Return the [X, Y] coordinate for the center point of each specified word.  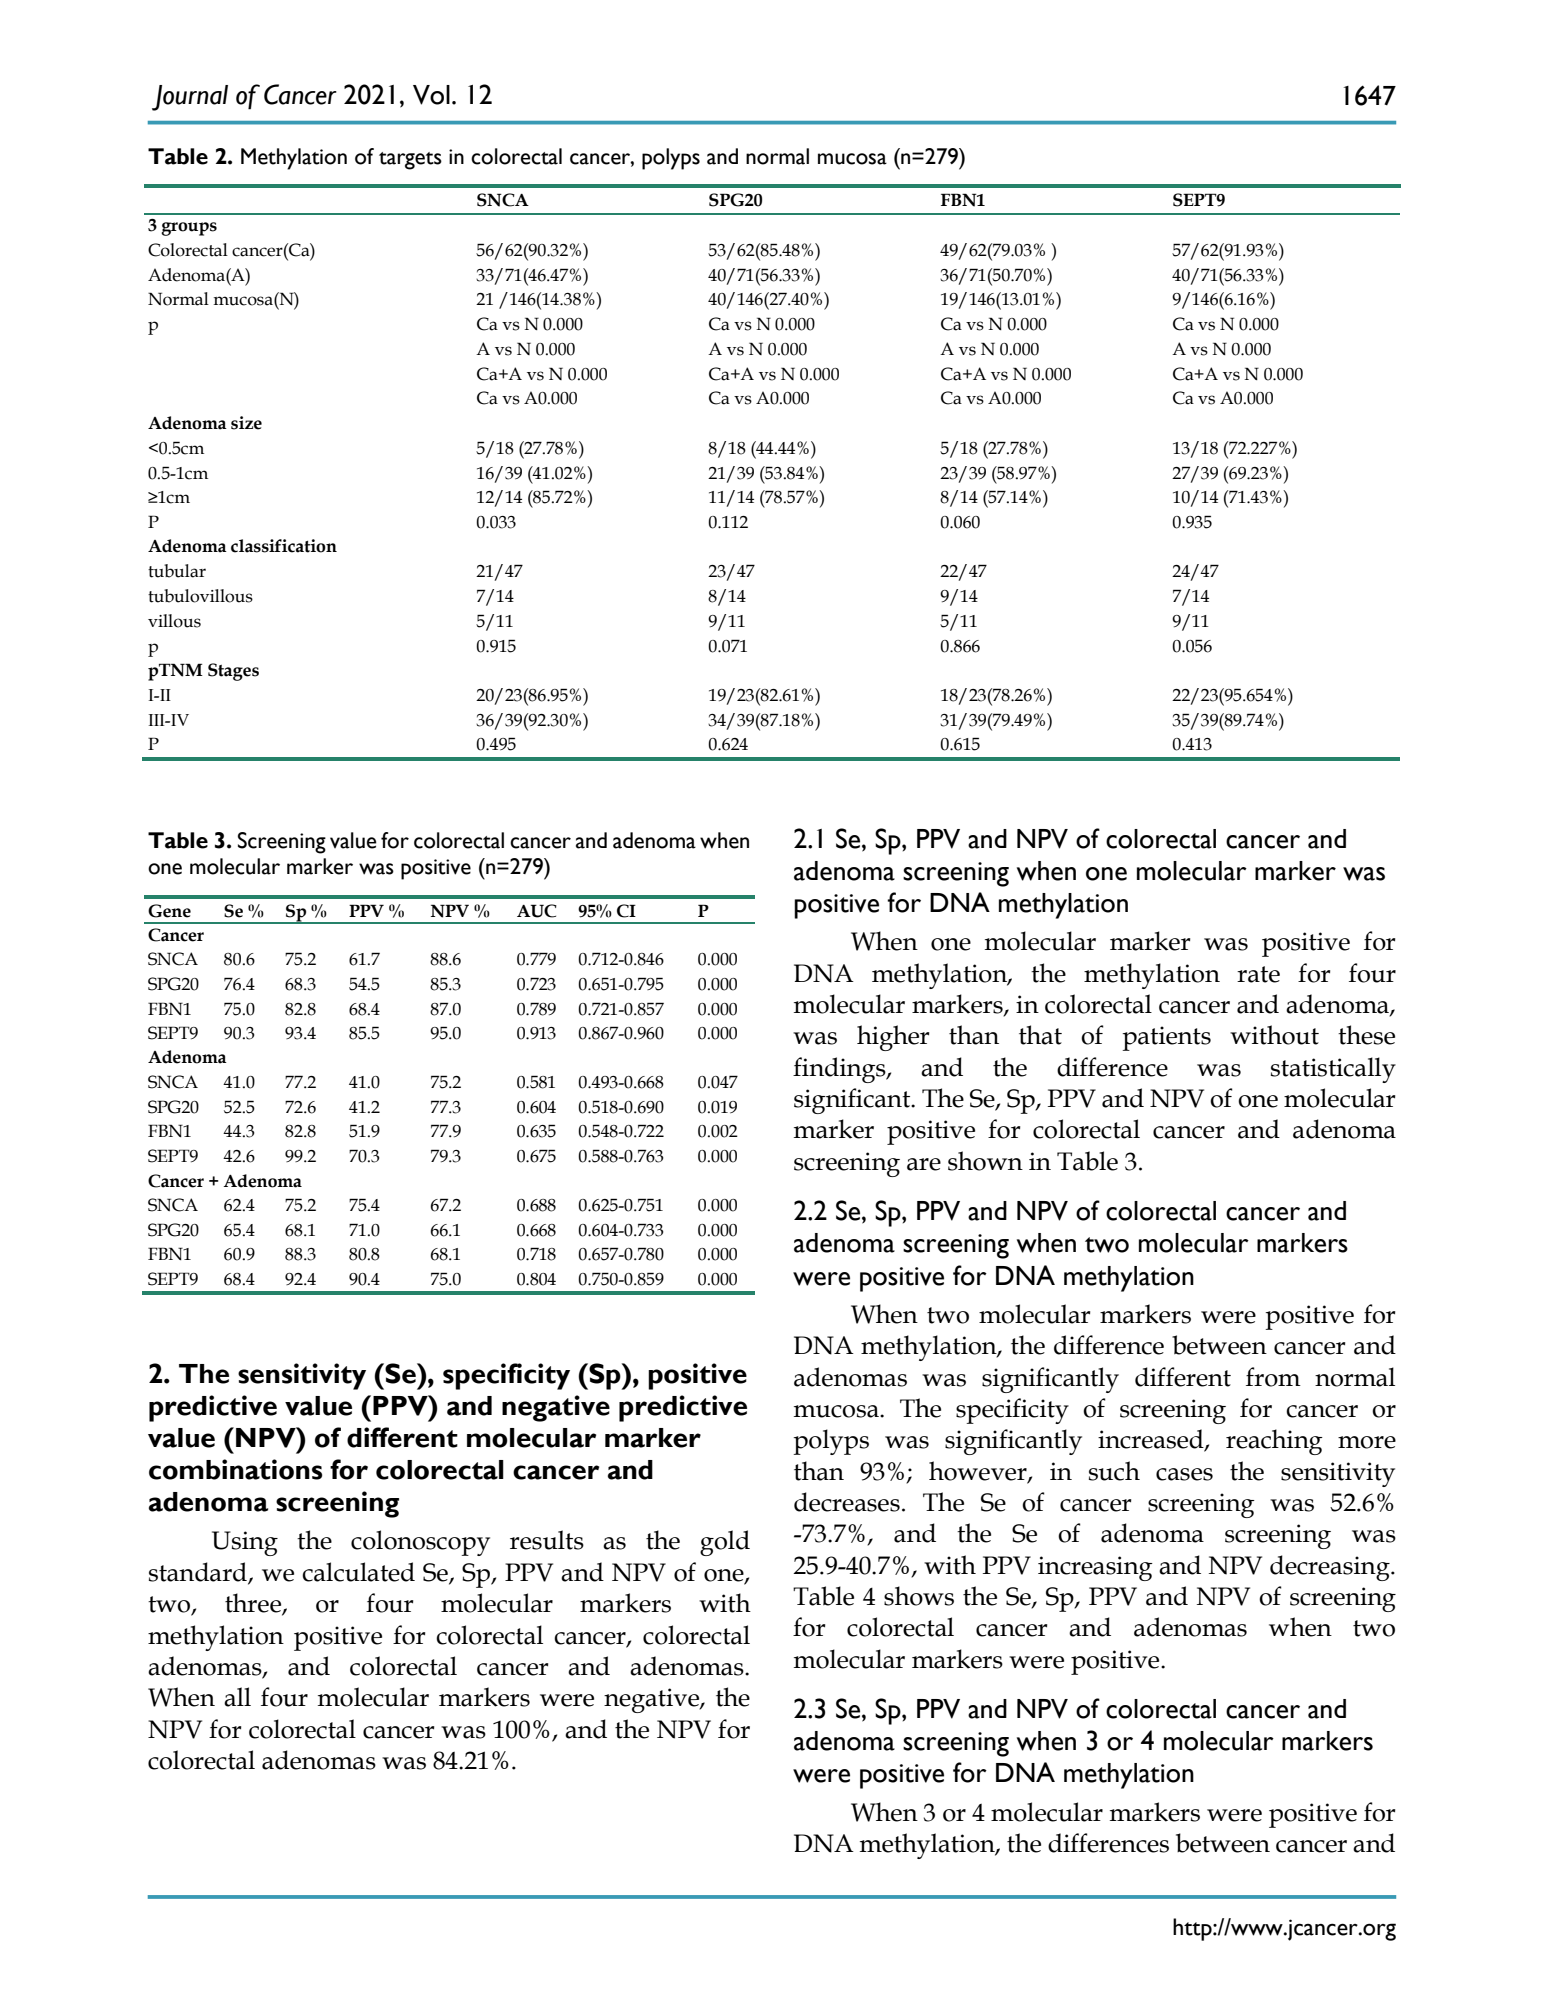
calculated [358, 1572]
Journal [190, 98]
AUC [537, 911]
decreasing [1331, 1568]
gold [725, 1543]
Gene [169, 911]
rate [1258, 974]
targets [410, 161]
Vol [431, 95]
